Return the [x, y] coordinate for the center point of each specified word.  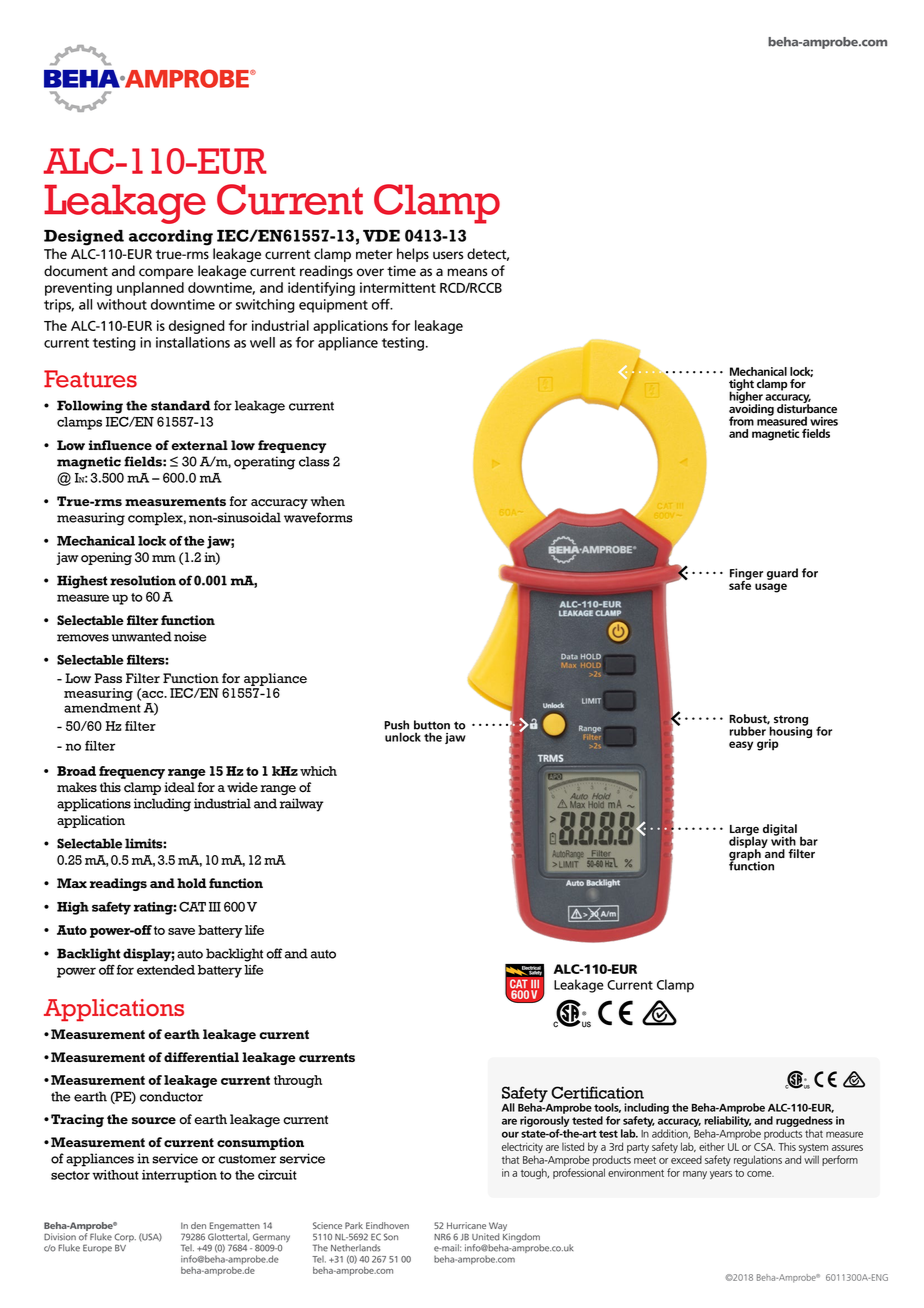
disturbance [807, 407]
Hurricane [466, 1225]
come [760, 1174]
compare [166, 273]
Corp [125, 1239]
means [467, 272]
